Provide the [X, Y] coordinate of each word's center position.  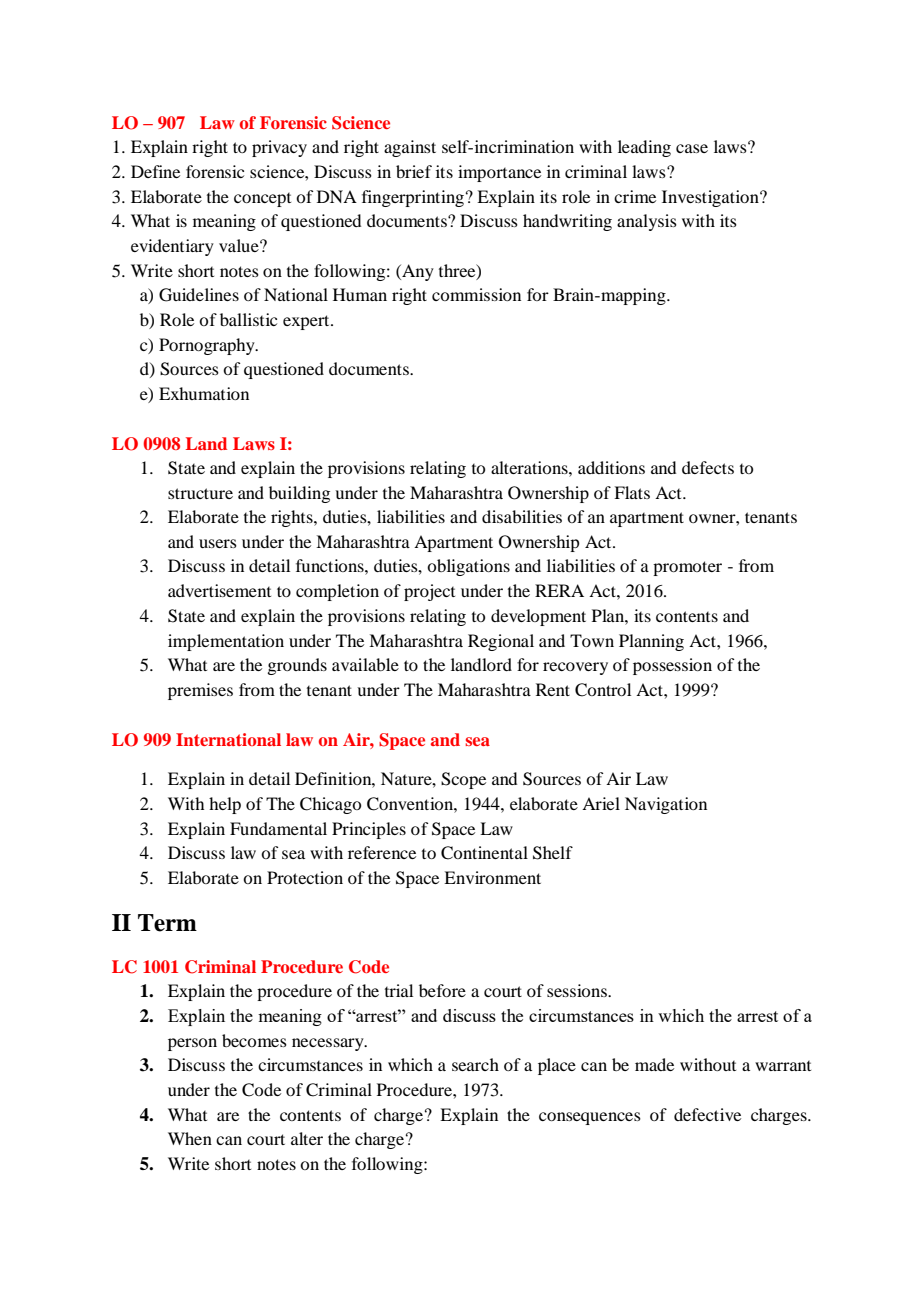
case [692, 148]
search [475, 1064]
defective [707, 1114]
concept [262, 200]
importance [499, 173]
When [190, 1138]
